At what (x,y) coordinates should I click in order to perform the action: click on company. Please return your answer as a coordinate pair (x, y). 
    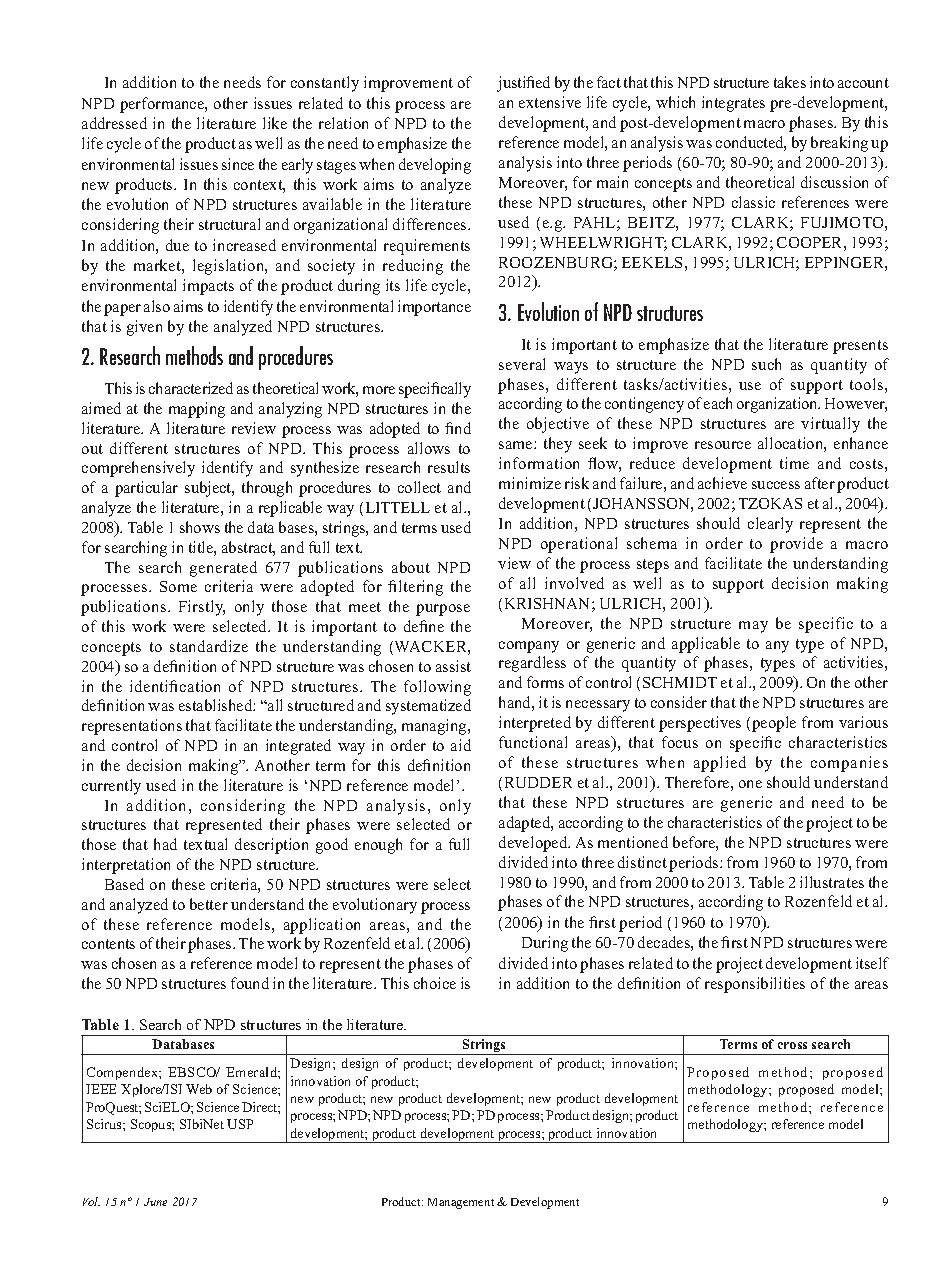
    Looking at the image, I should click on (529, 647).
